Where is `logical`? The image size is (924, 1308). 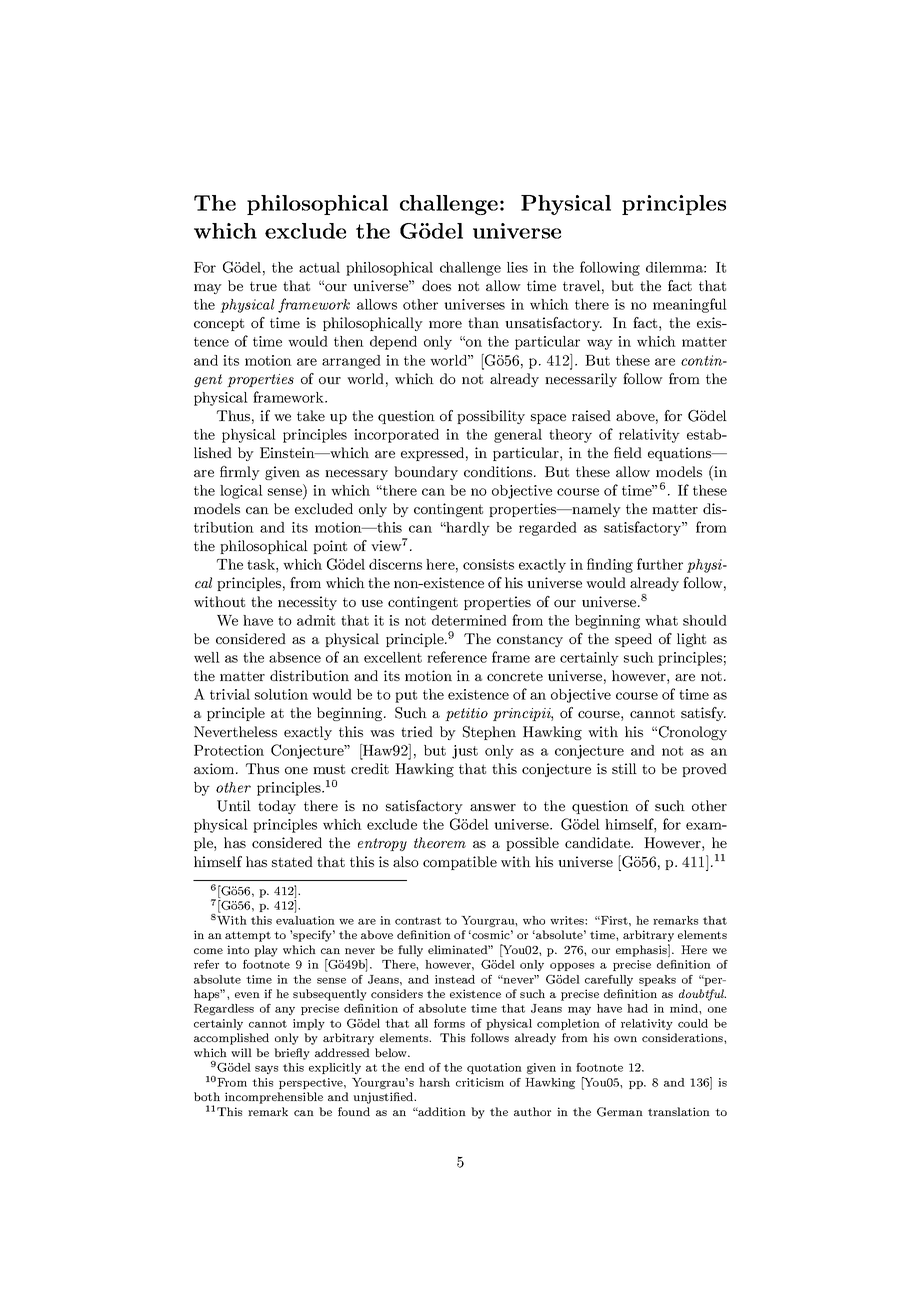 logical is located at coordinates (241, 492).
